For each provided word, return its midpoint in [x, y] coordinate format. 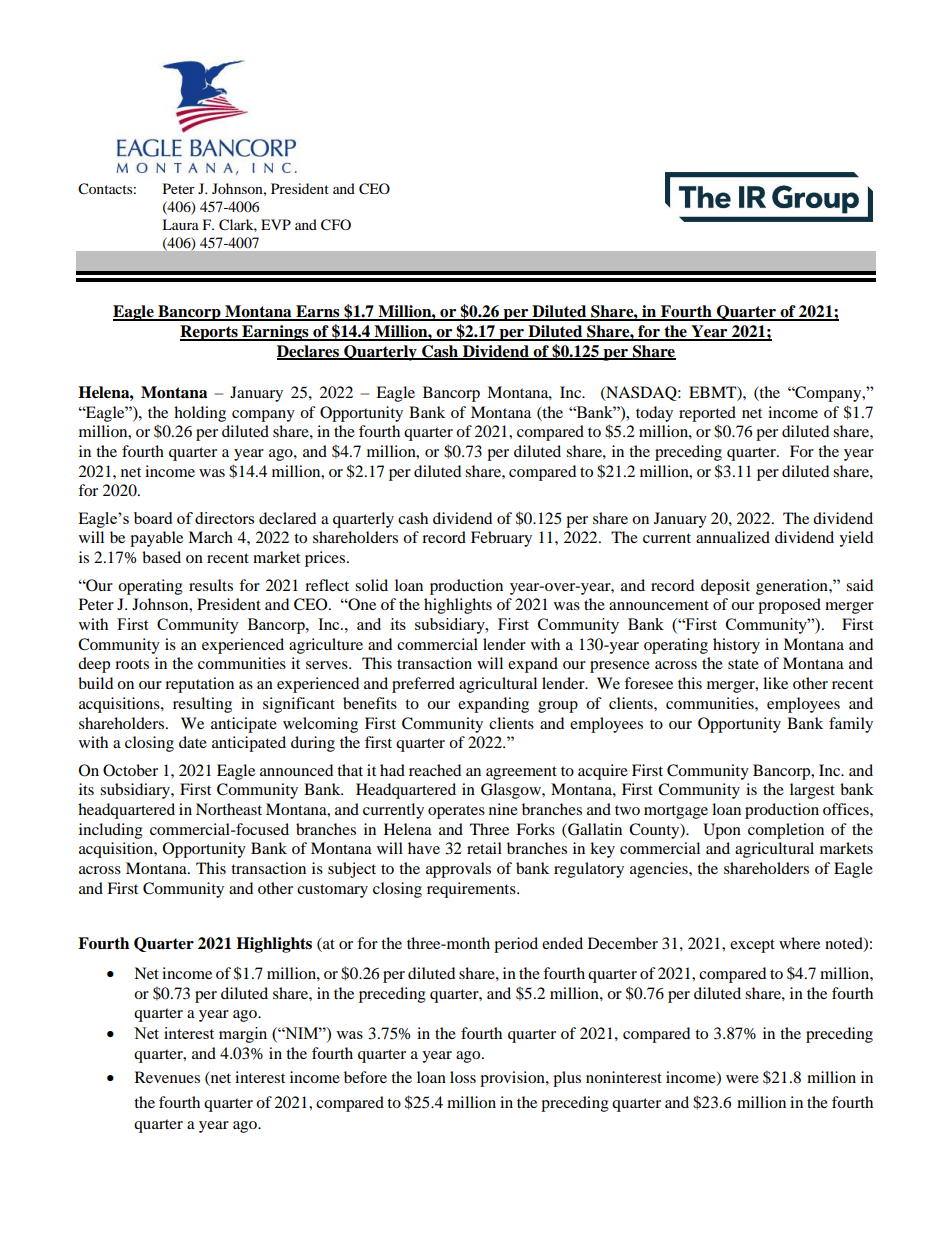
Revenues [167, 1077]
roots [132, 664]
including [111, 831]
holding [200, 414]
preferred [423, 685]
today [654, 414]
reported [707, 414]
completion [786, 831]
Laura [180, 224]
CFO [336, 225]
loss [463, 1077]
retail [484, 848]
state [743, 664]
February [501, 539]
